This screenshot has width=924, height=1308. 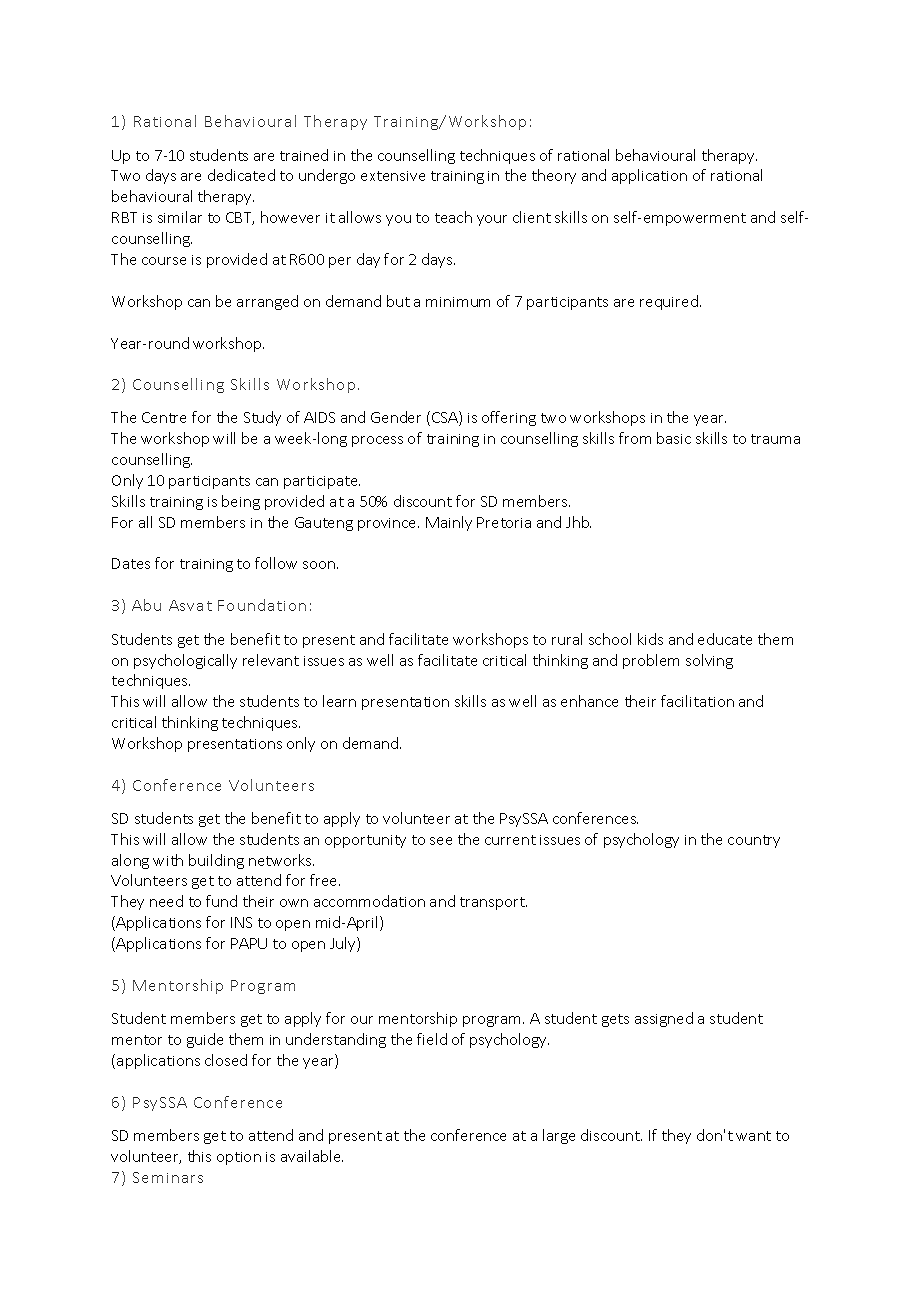 I want to click on being, so click(x=241, y=502).
